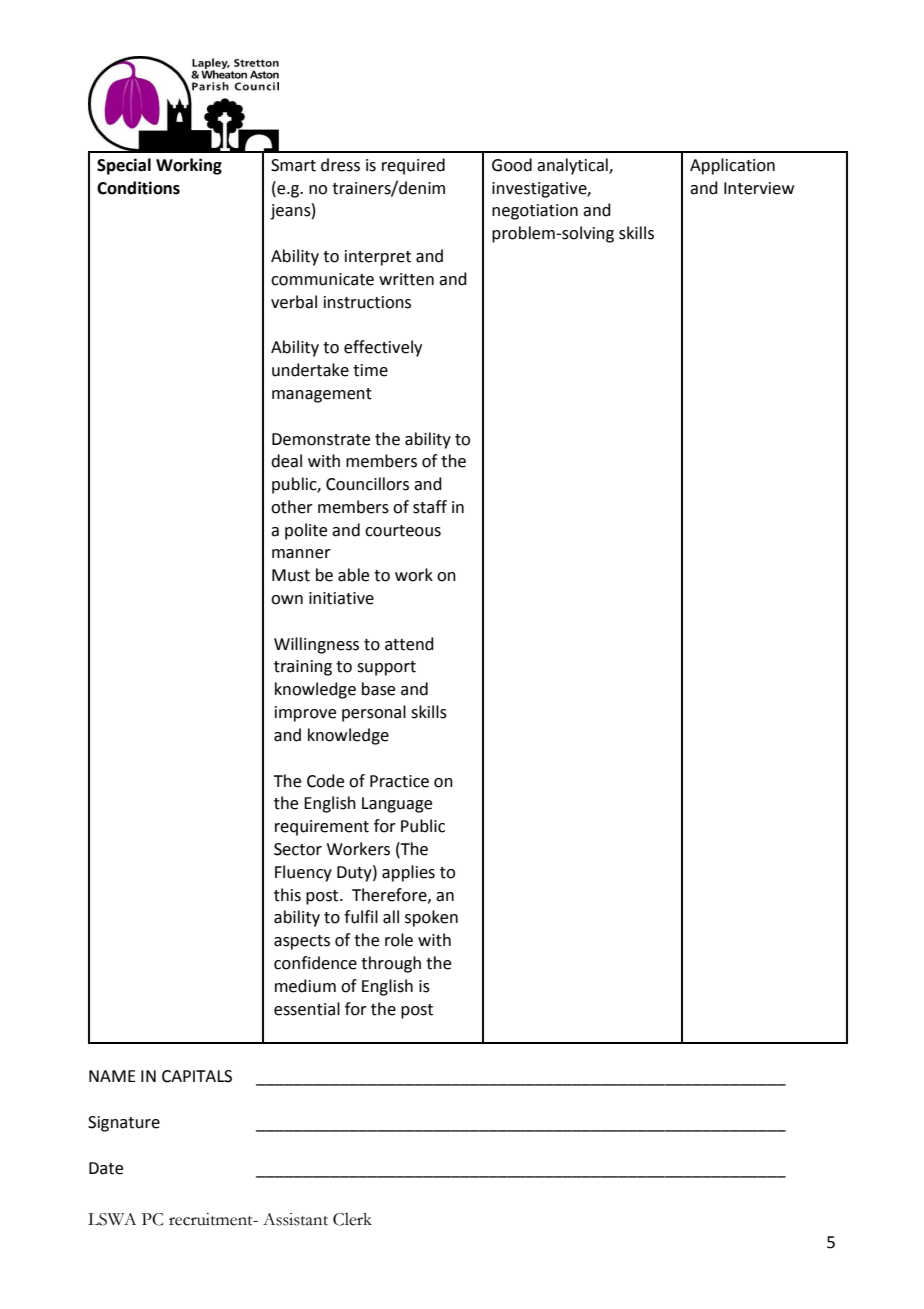 The image size is (924, 1309). I want to click on required, so click(413, 166).
